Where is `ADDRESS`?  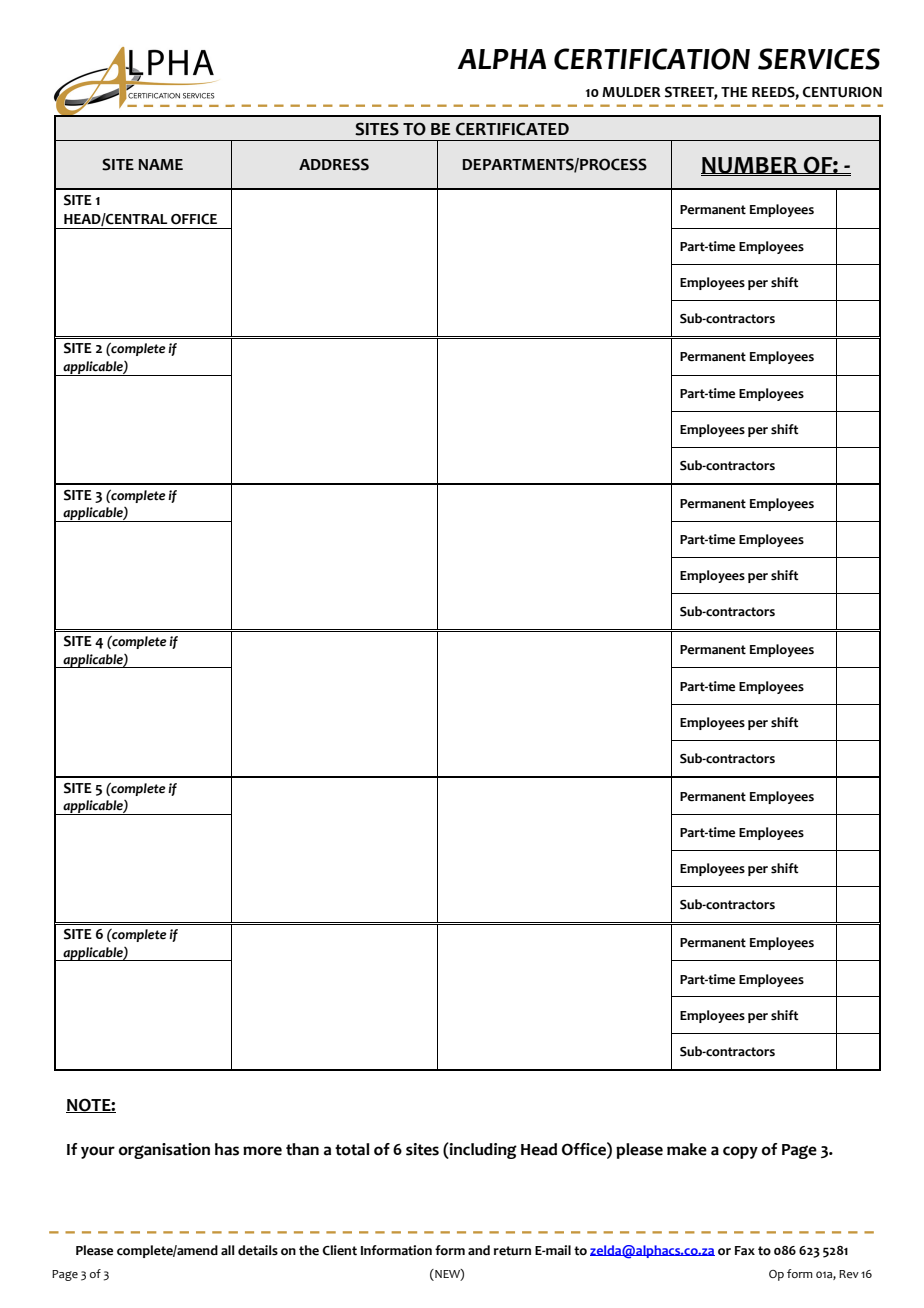 ADDRESS is located at coordinates (334, 164).
